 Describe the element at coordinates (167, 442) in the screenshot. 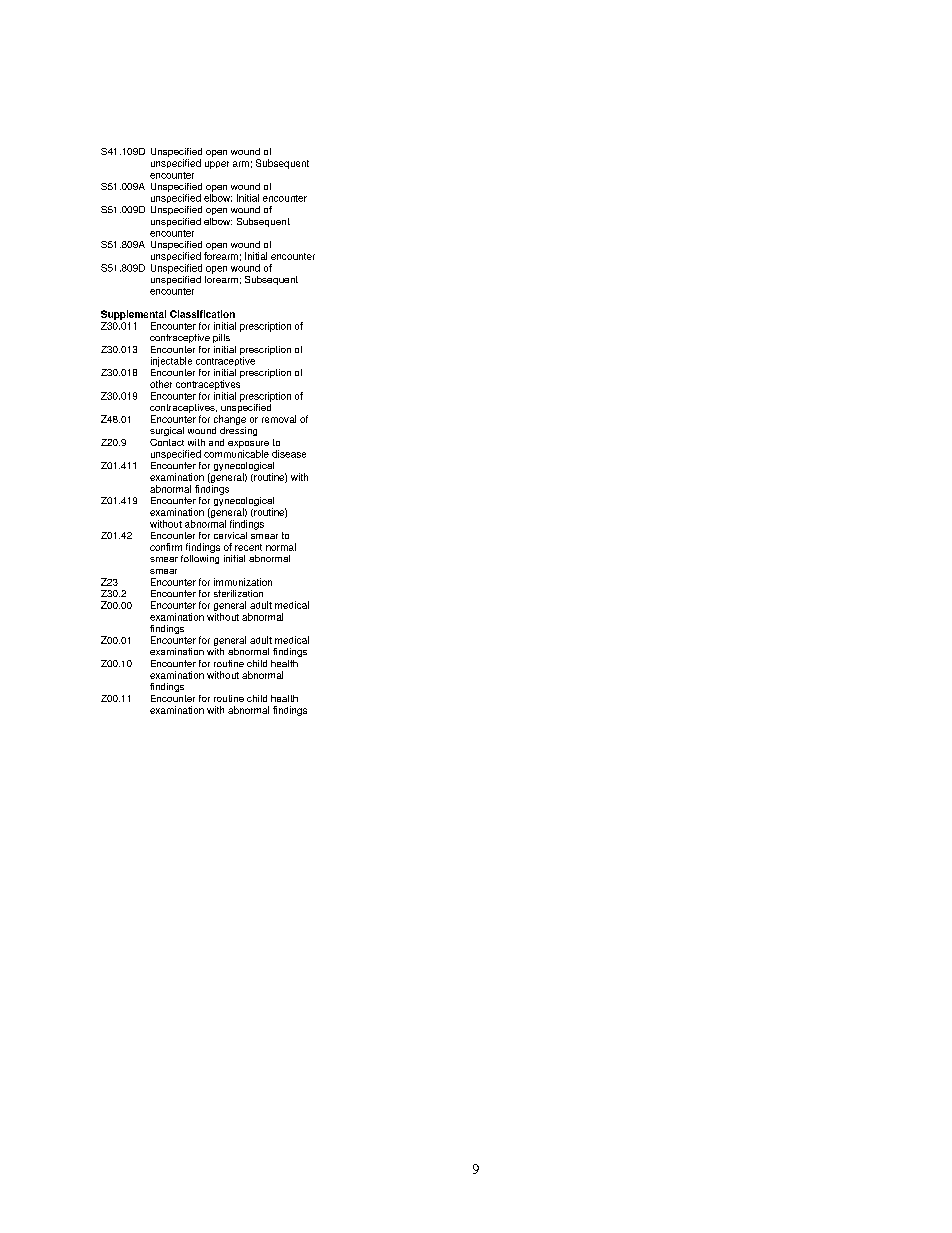

I see `Contact` at that location.
